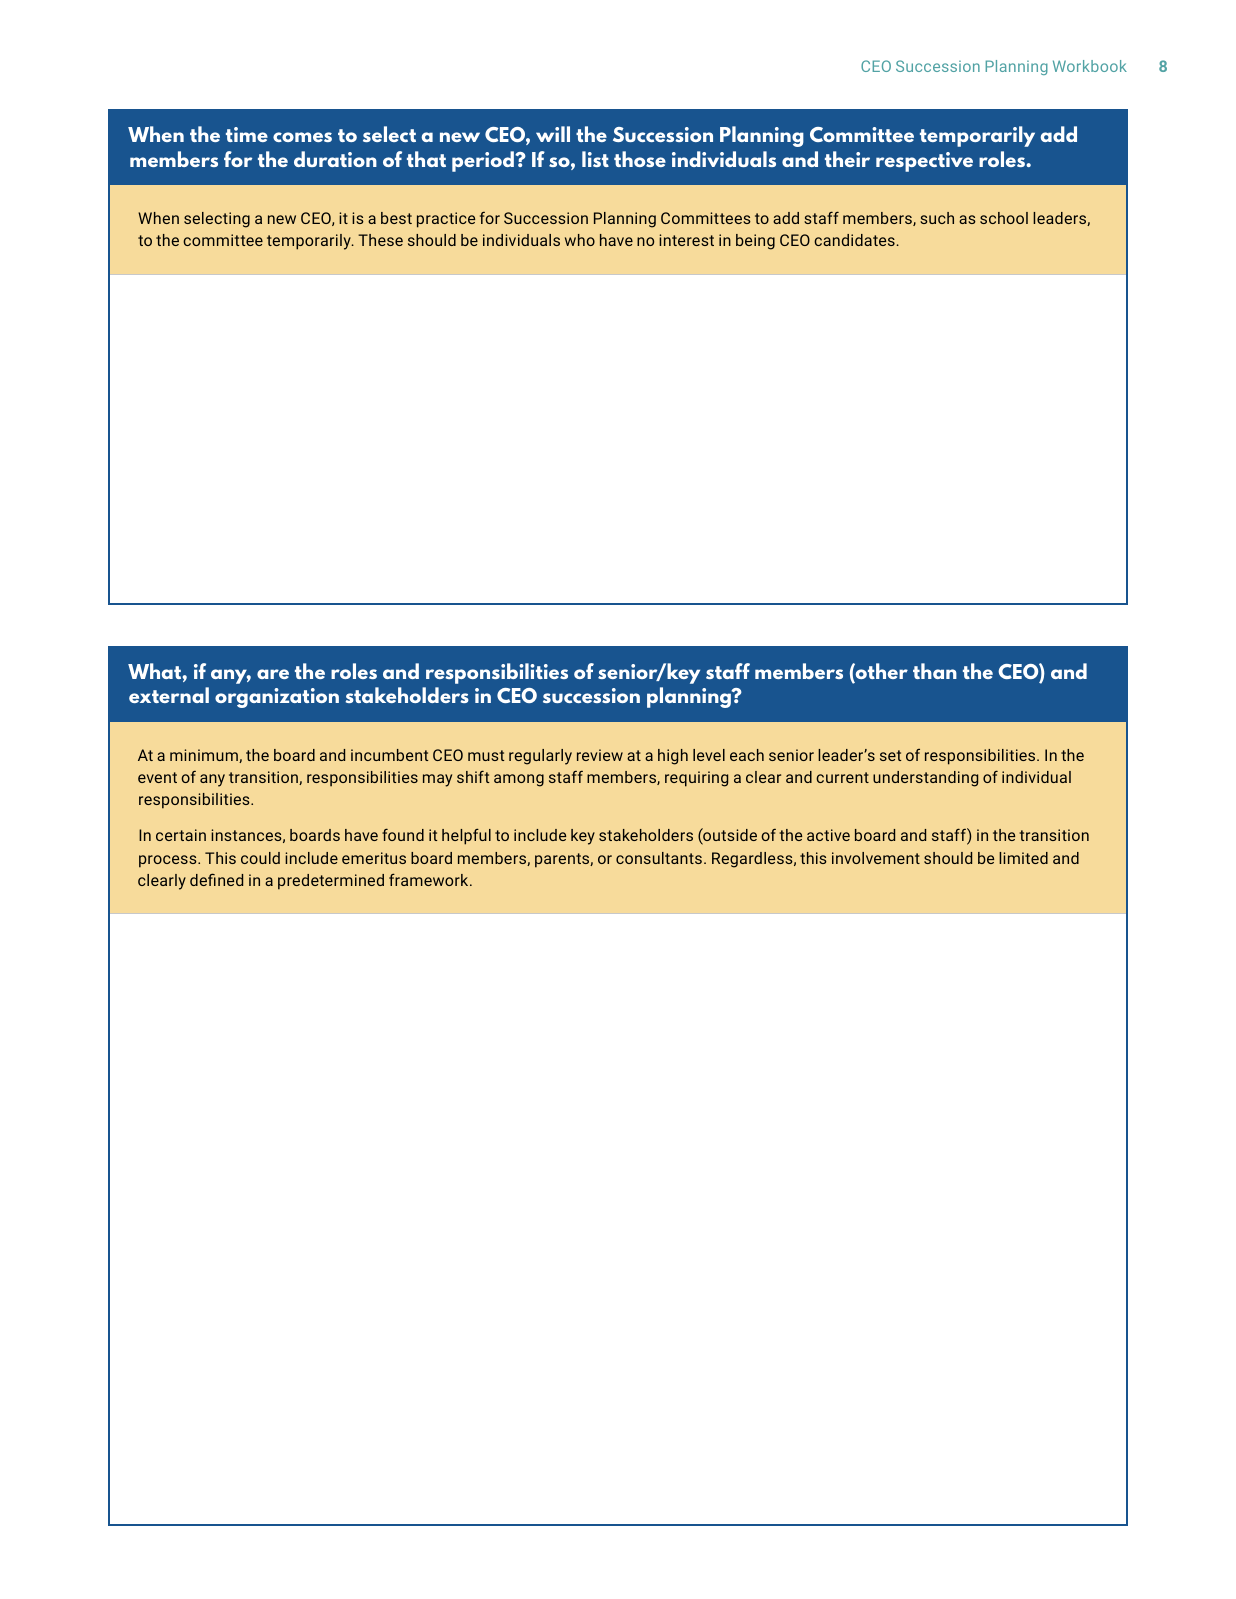 This screenshot has height=1599, width=1236. What do you see at coordinates (553, 134) in the screenshot?
I see `will` at bounding box center [553, 134].
